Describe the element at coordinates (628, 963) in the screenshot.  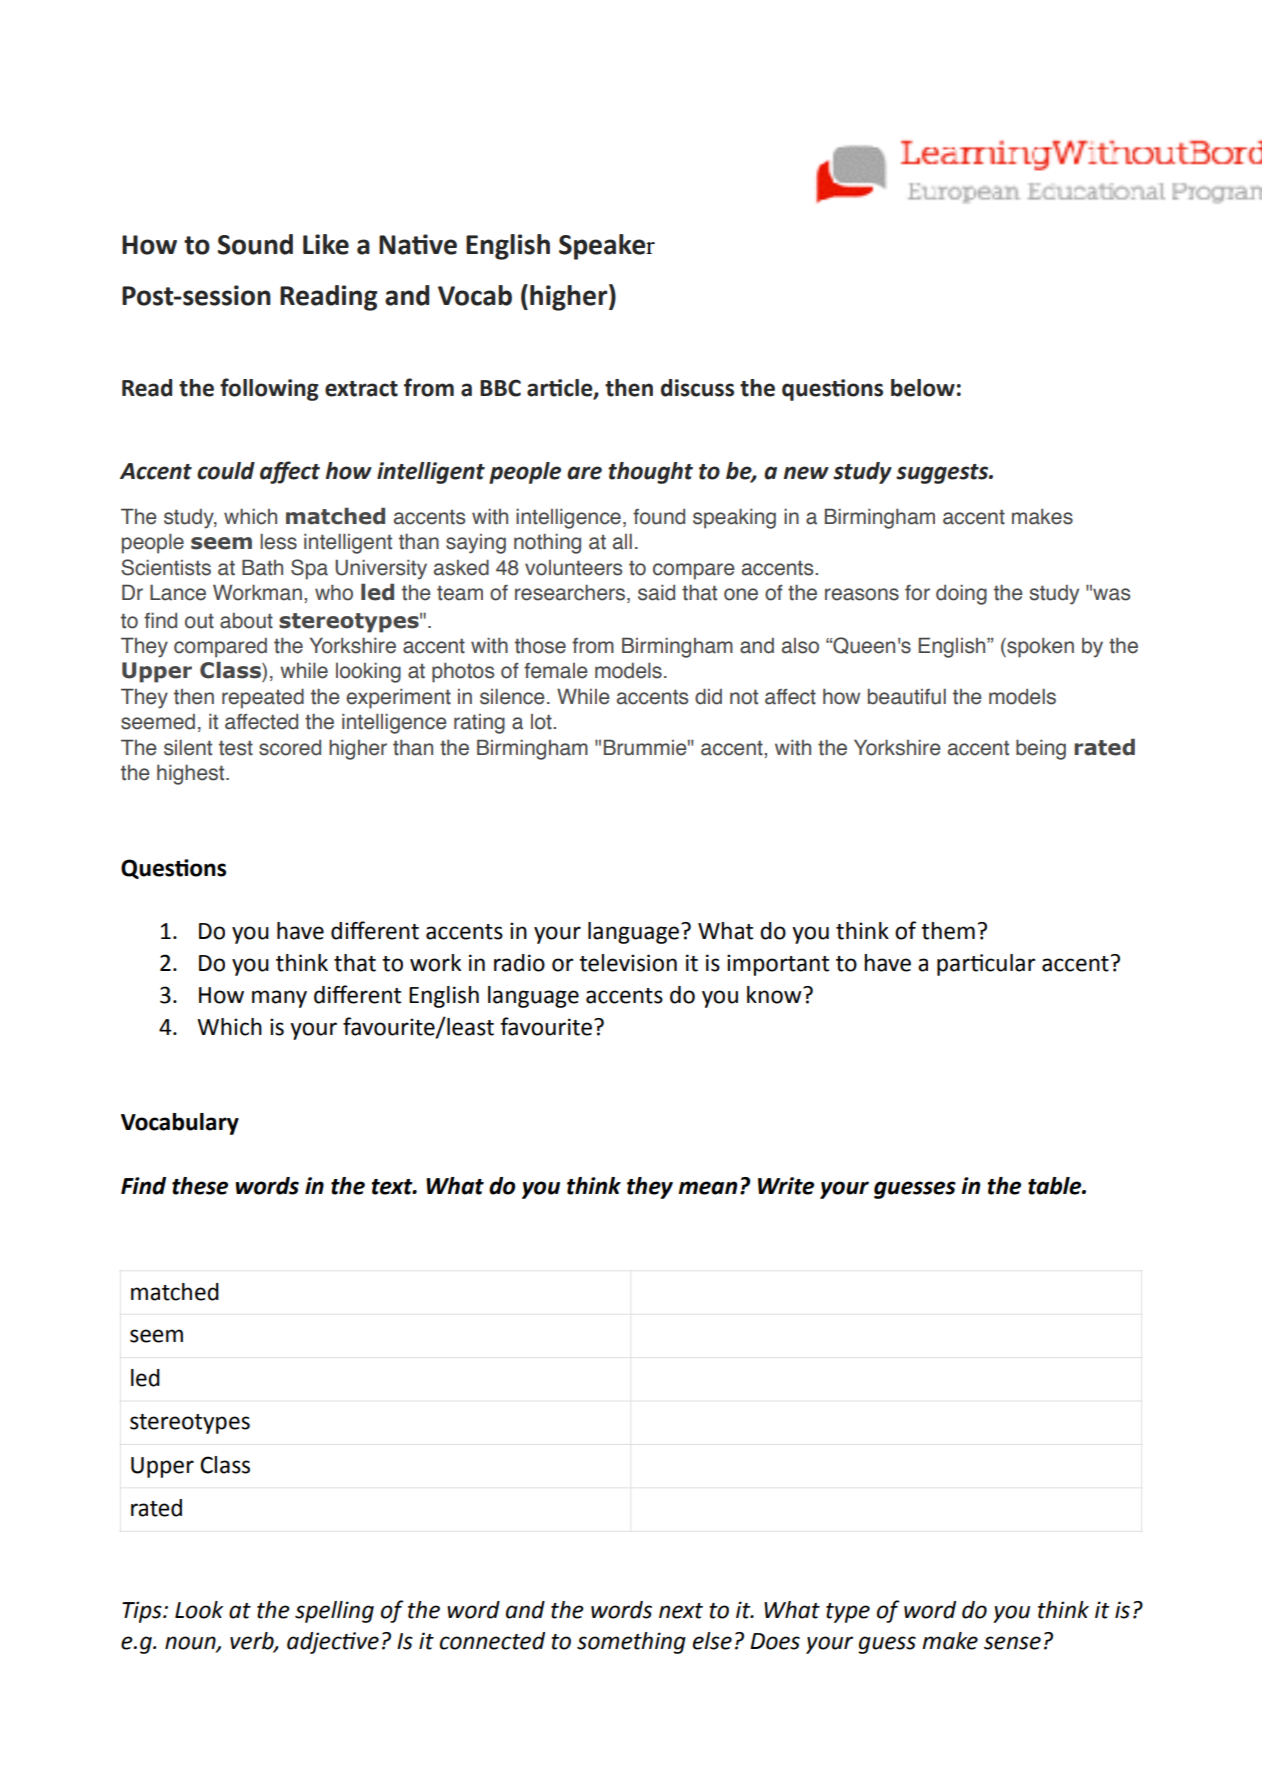
I see `television` at that location.
